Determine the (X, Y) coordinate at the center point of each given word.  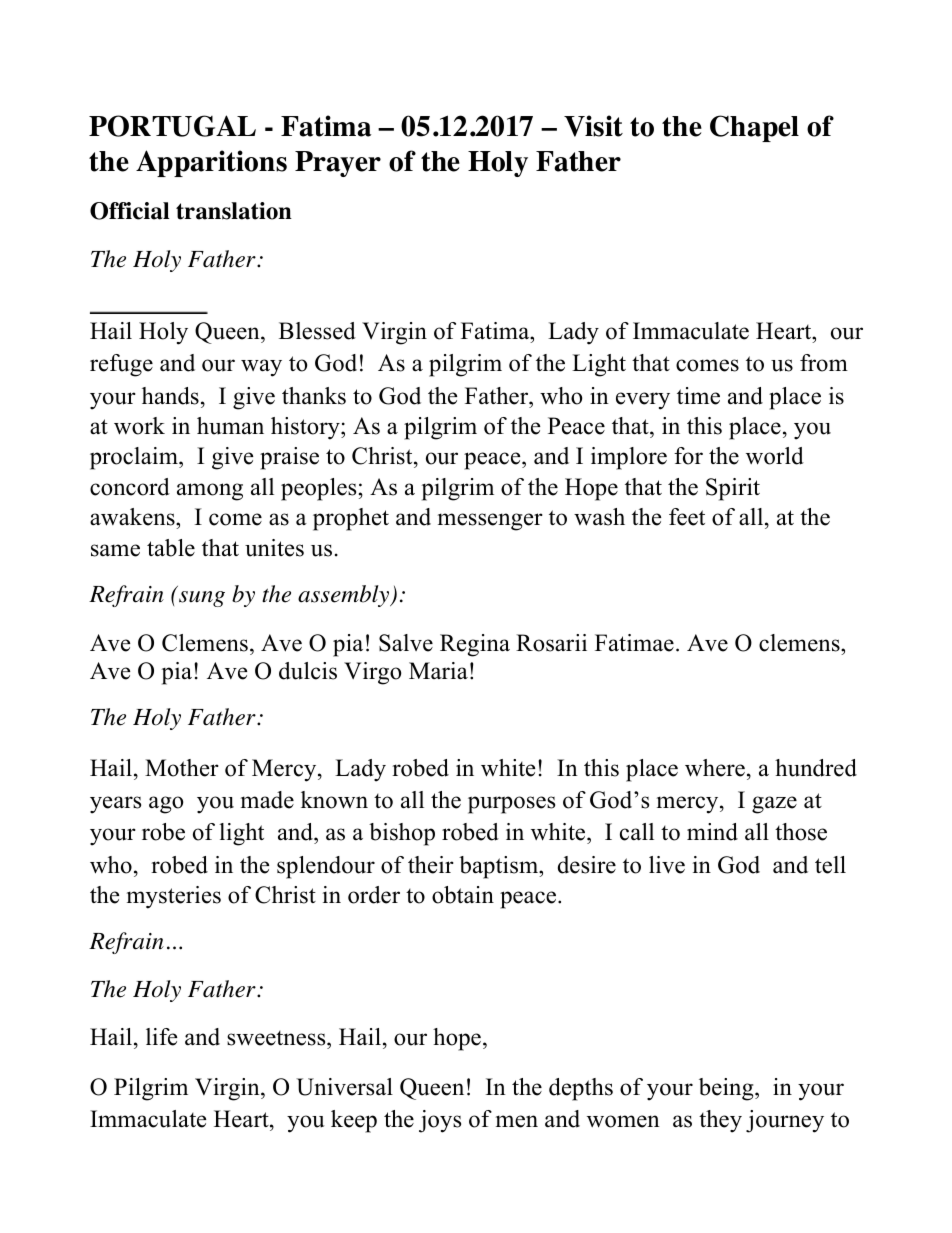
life (161, 1037)
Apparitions (211, 163)
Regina (475, 645)
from (824, 363)
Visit (593, 126)
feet (687, 517)
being (727, 1089)
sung (202, 599)
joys (440, 1121)
